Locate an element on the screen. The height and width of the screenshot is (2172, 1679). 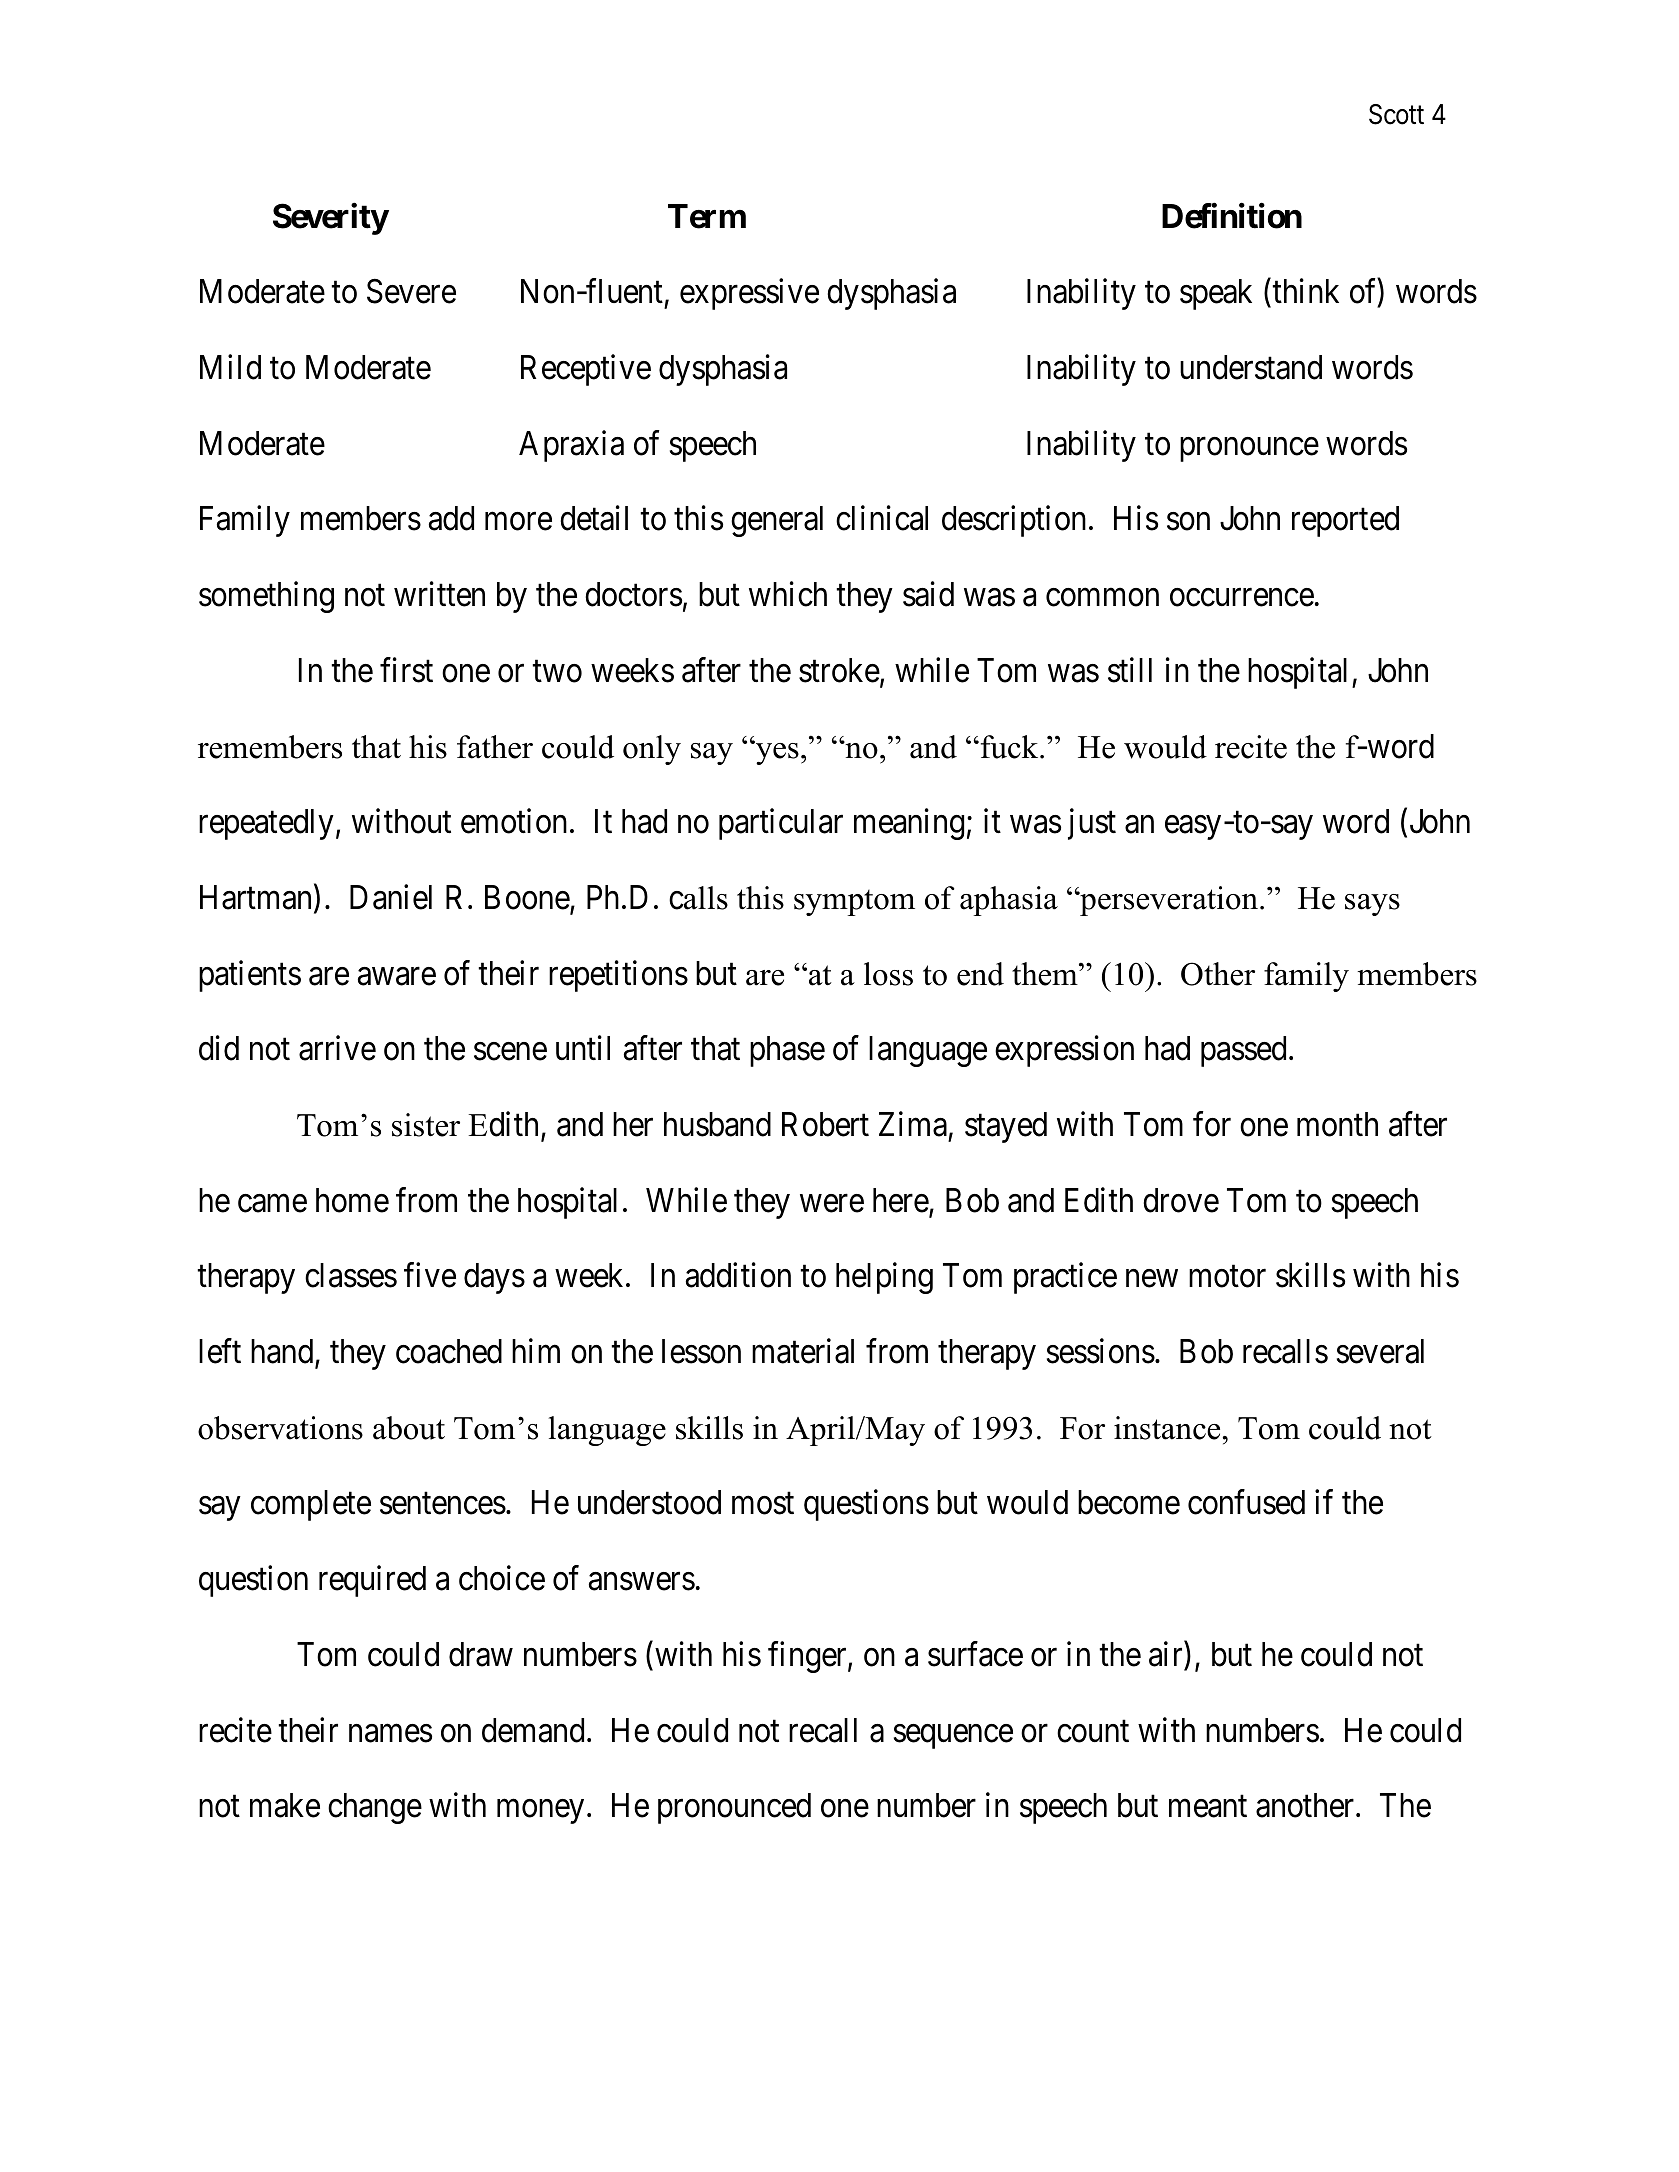
Term is located at coordinates (707, 216).
